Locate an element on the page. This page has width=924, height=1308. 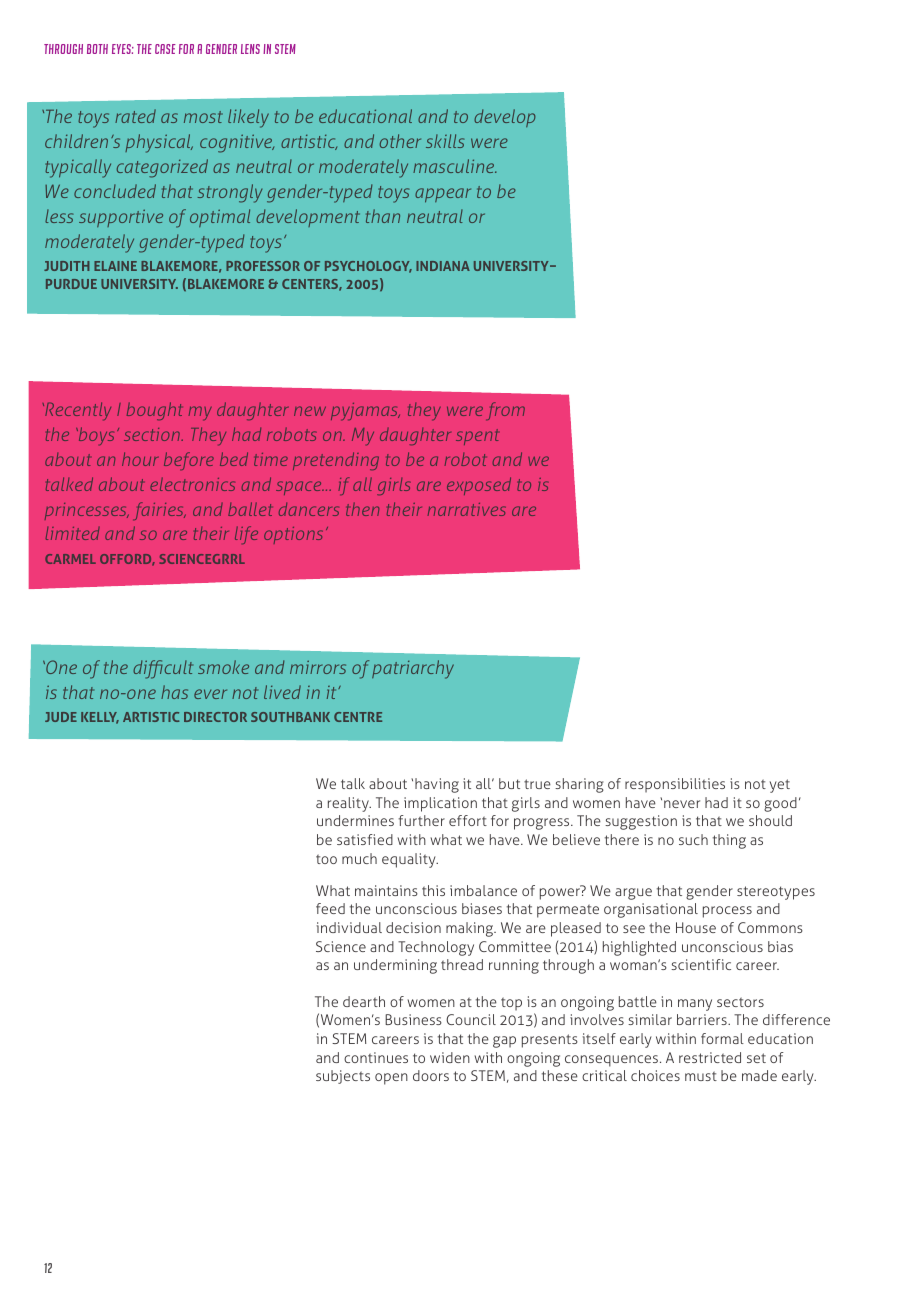
masculine is located at coordinates (455, 166).
